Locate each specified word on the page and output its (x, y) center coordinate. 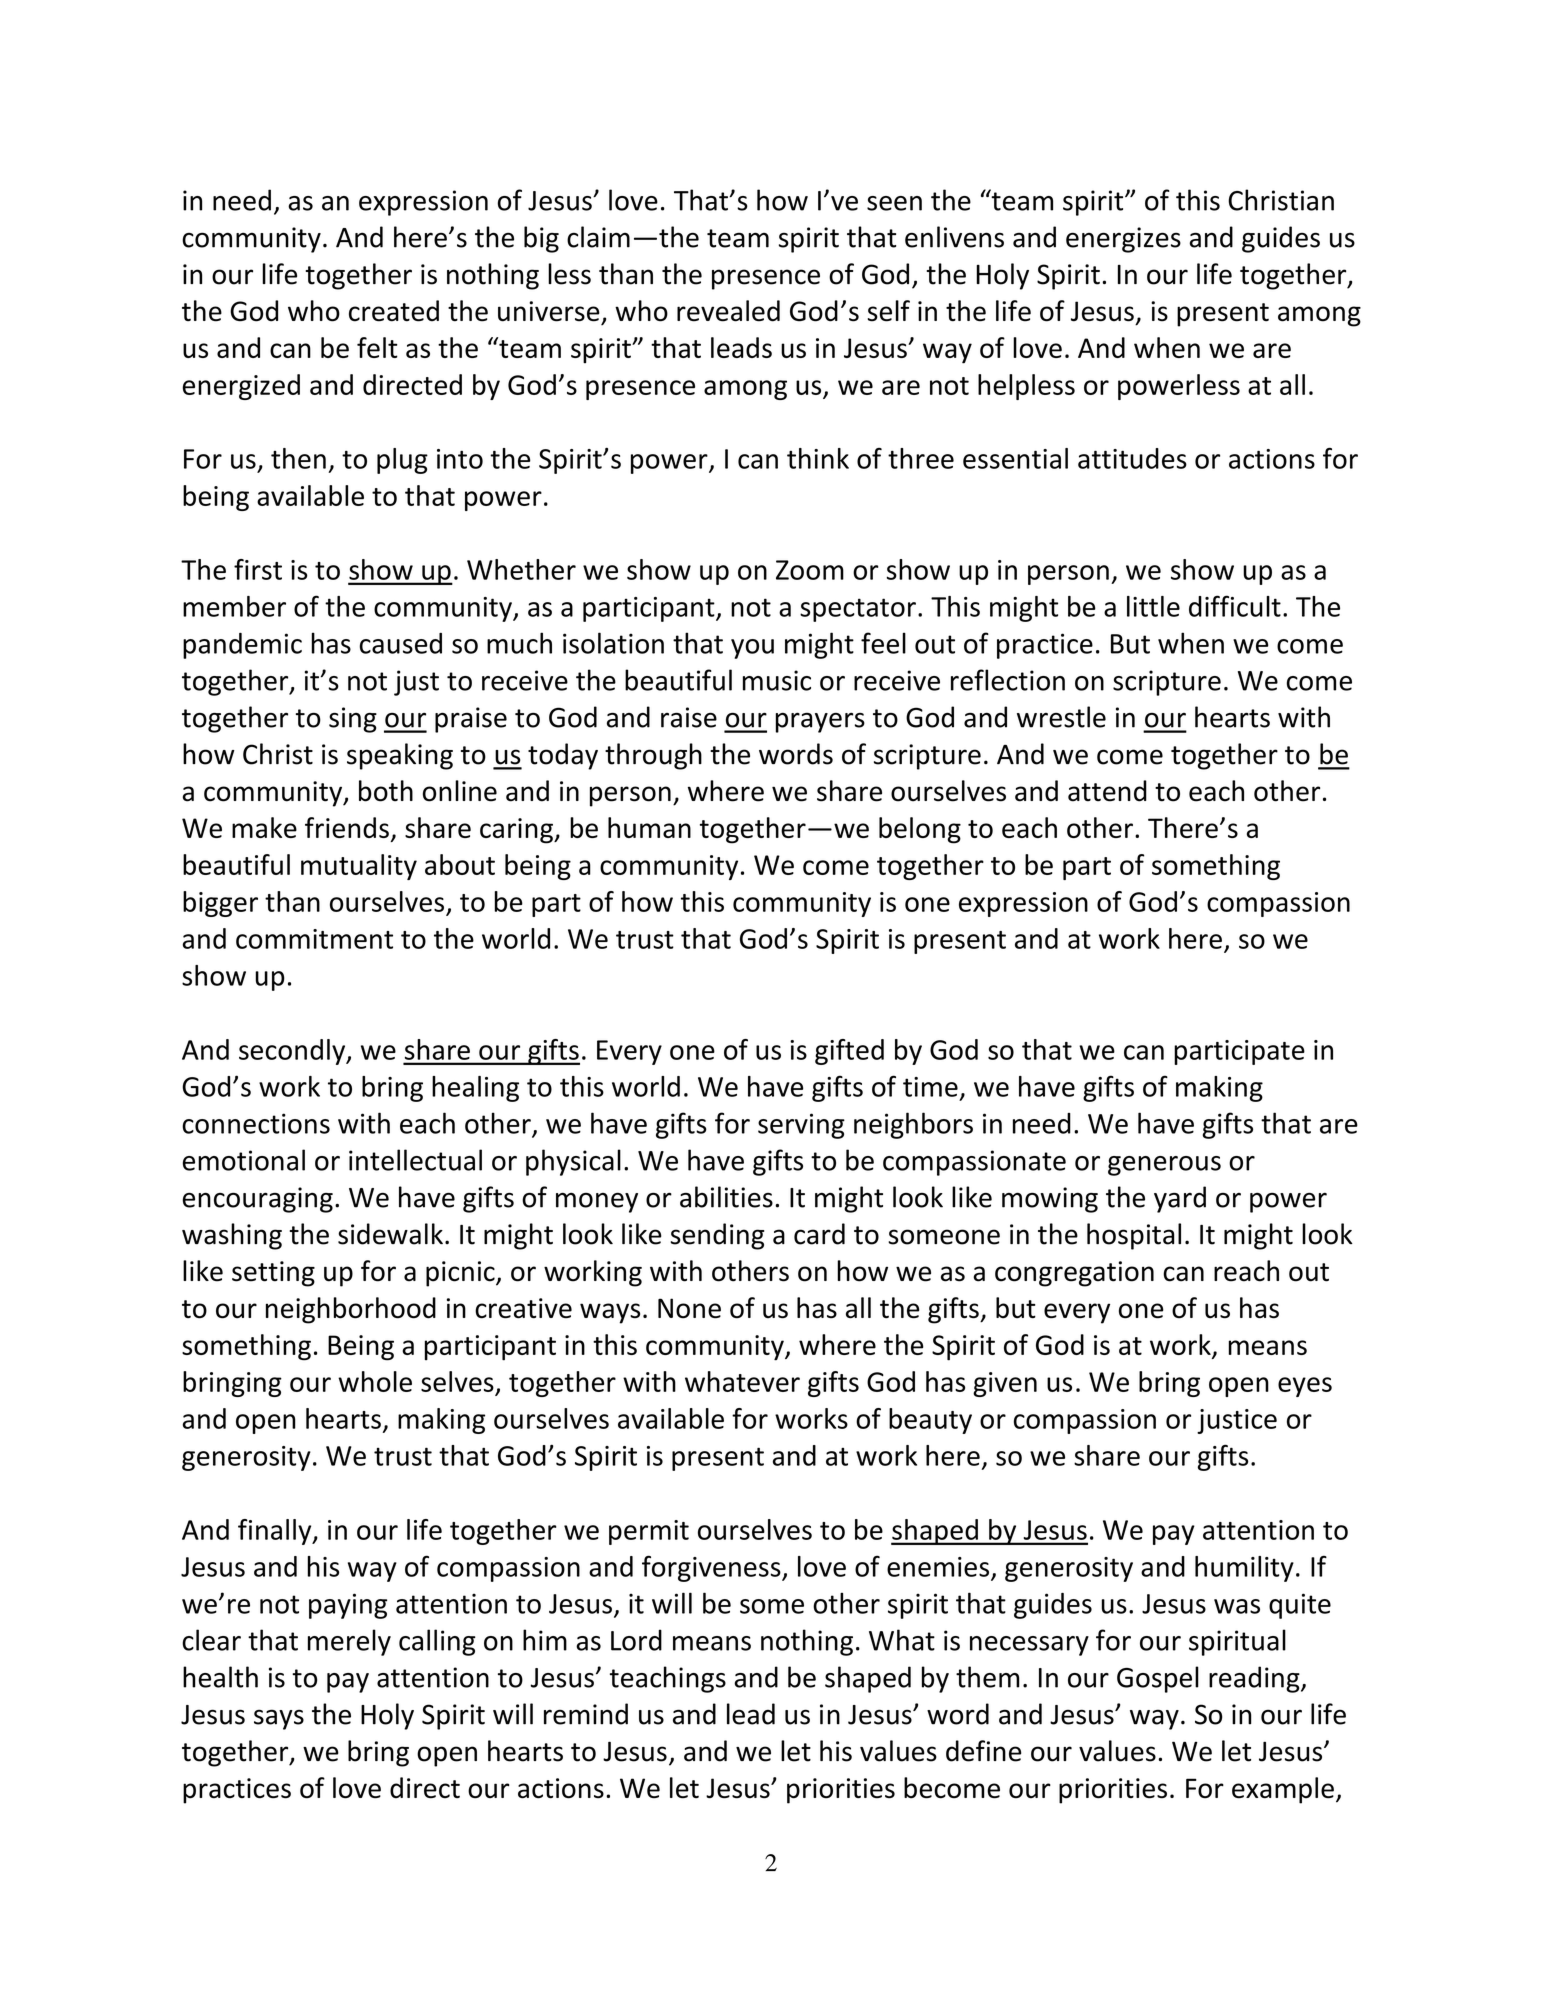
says (279, 1719)
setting (273, 1274)
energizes (1123, 240)
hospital (1134, 1236)
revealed (728, 311)
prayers (820, 722)
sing (353, 720)
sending (717, 1236)
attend (1107, 791)
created (394, 311)
